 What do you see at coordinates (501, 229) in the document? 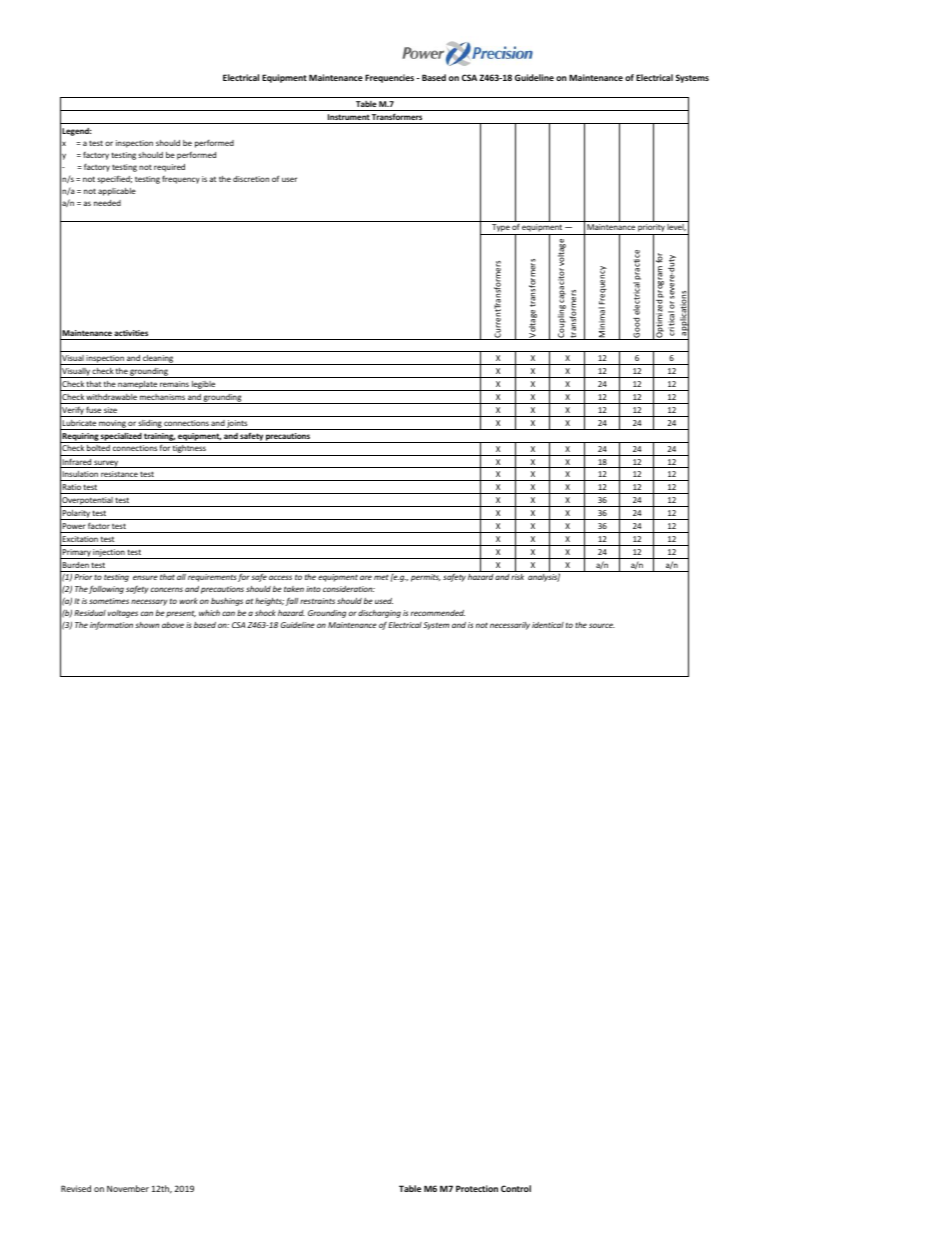
I see `Type` at bounding box center [501, 229].
